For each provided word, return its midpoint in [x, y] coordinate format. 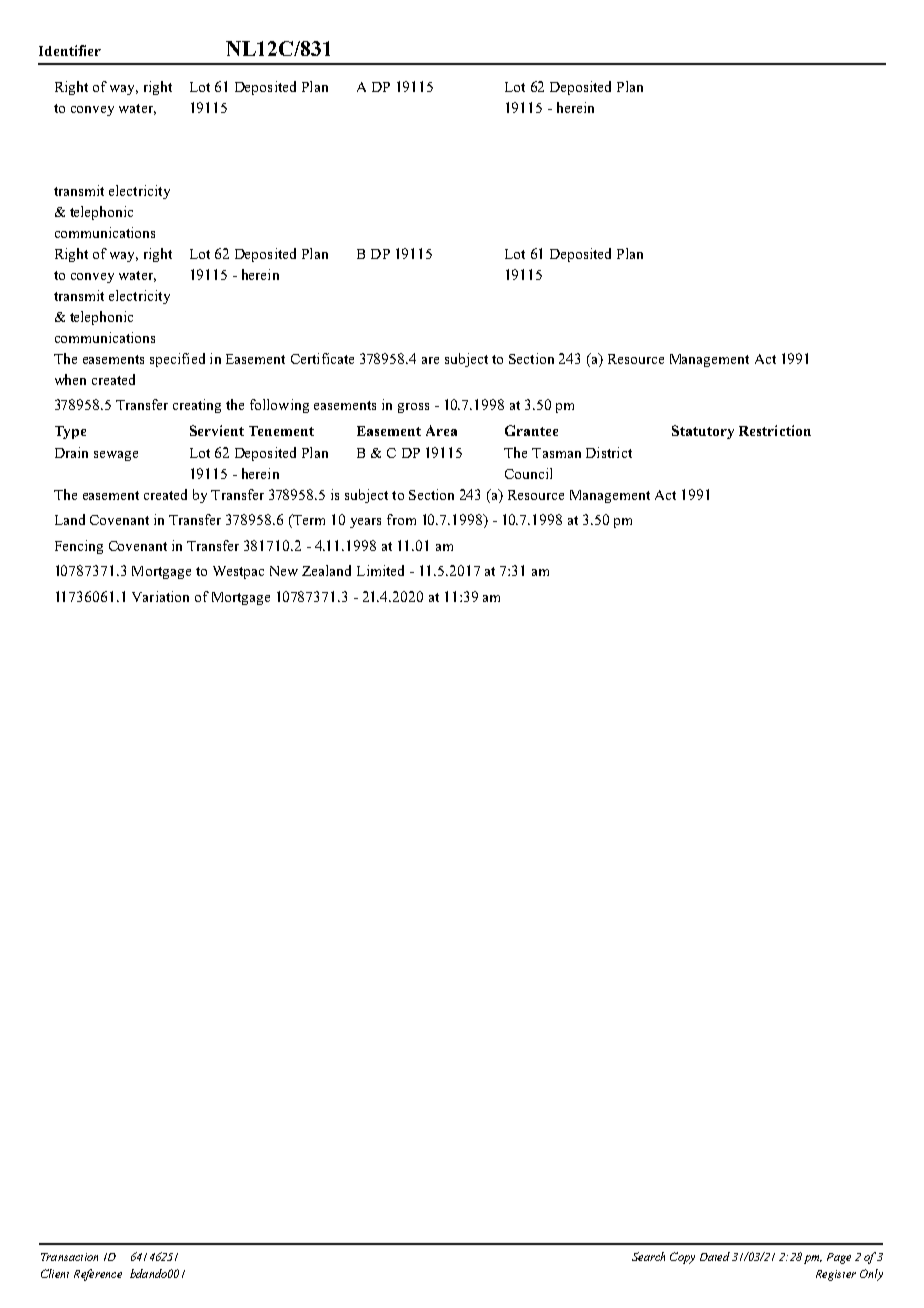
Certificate [322, 358]
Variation [160, 596]
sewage [116, 456]
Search [648, 1256]
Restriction [775, 430]
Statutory [703, 432]
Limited [380, 570]
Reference [98, 1275]
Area [441, 430]
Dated [715, 1256]
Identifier [70, 50]
